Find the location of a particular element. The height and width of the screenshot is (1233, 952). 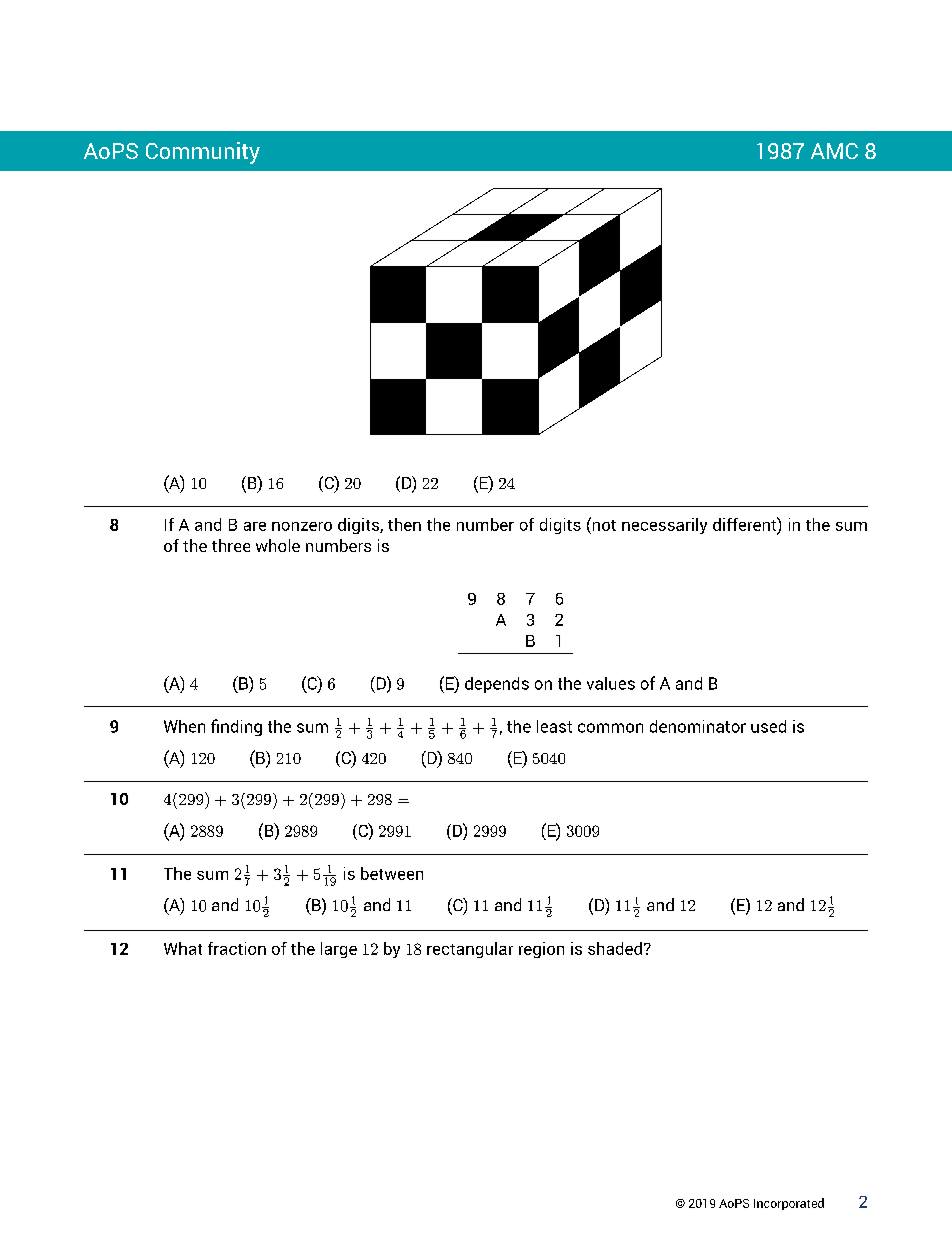

fraction is located at coordinates (237, 948).
